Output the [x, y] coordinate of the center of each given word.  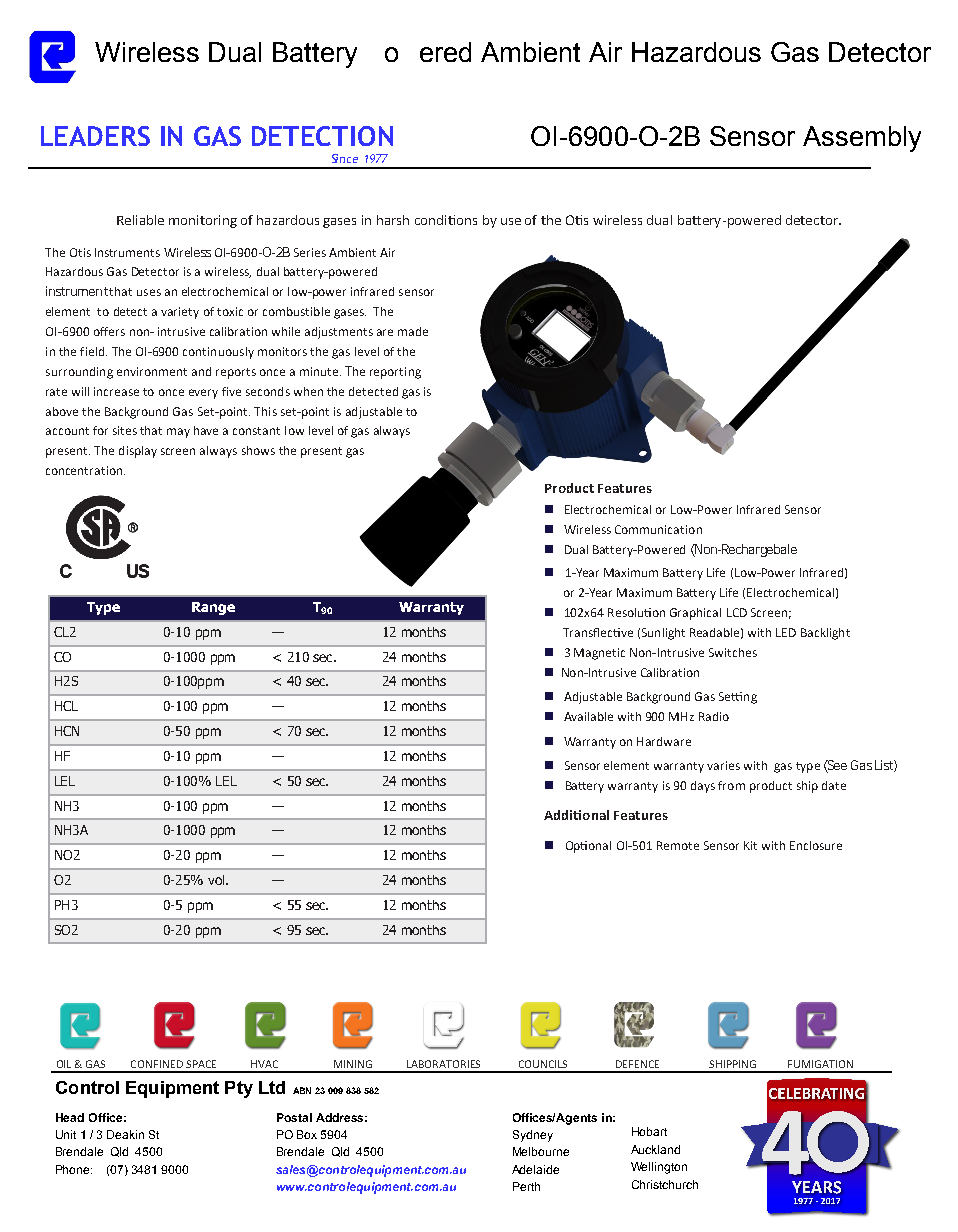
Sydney [533, 1136]
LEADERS [95, 136]
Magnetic [599, 654]
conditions [446, 220]
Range [213, 608]
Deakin [125, 1134]
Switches [733, 652]
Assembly [862, 139]
